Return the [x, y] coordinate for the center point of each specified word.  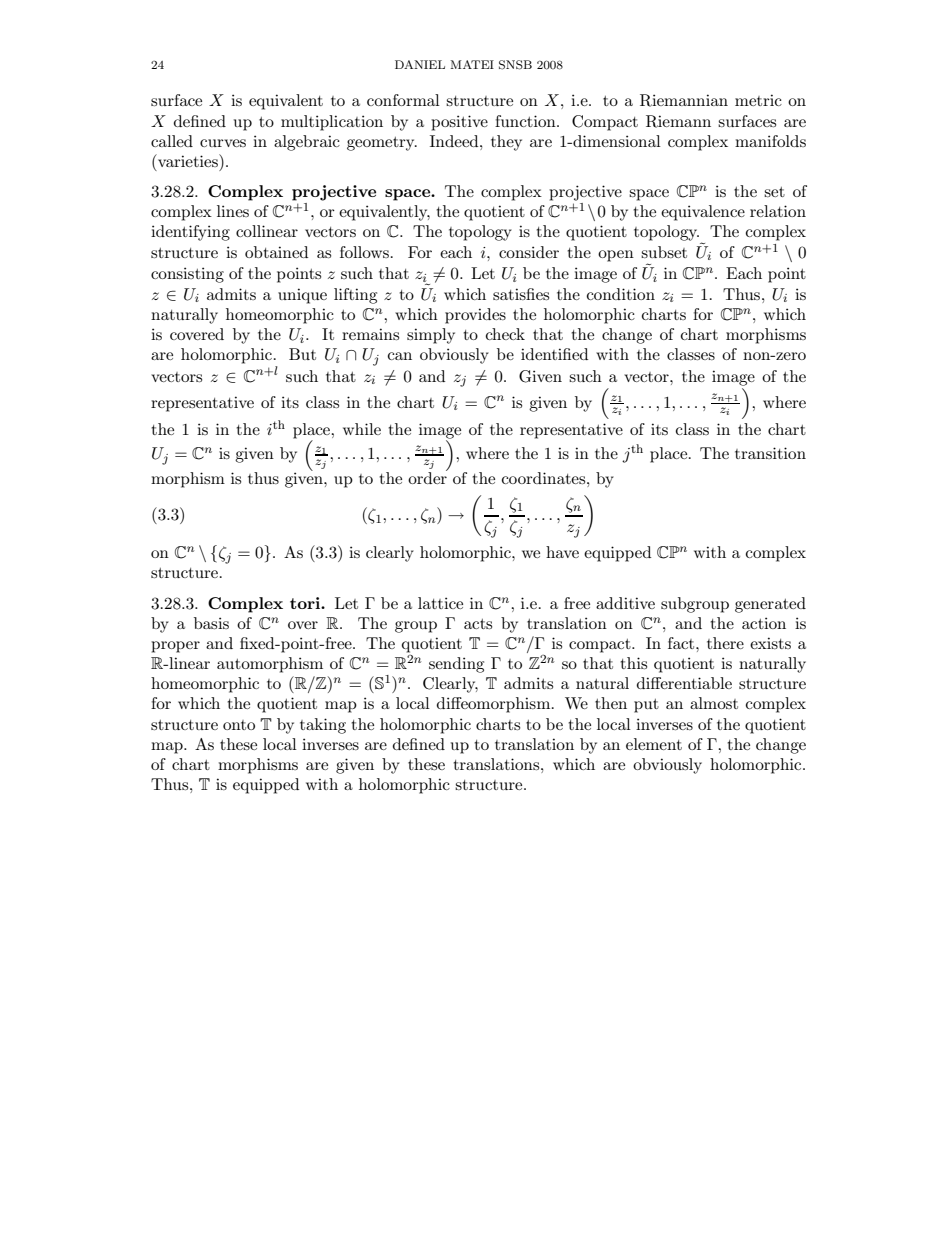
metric [758, 100]
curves [223, 143]
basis [211, 623]
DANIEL [420, 64]
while [362, 429]
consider [529, 252]
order [428, 476]
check [505, 334]
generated [770, 605]
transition [770, 453]
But [302, 354]
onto [239, 725]
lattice [440, 603]
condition [621, 294]
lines [233, 211]
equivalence [703, 213]
